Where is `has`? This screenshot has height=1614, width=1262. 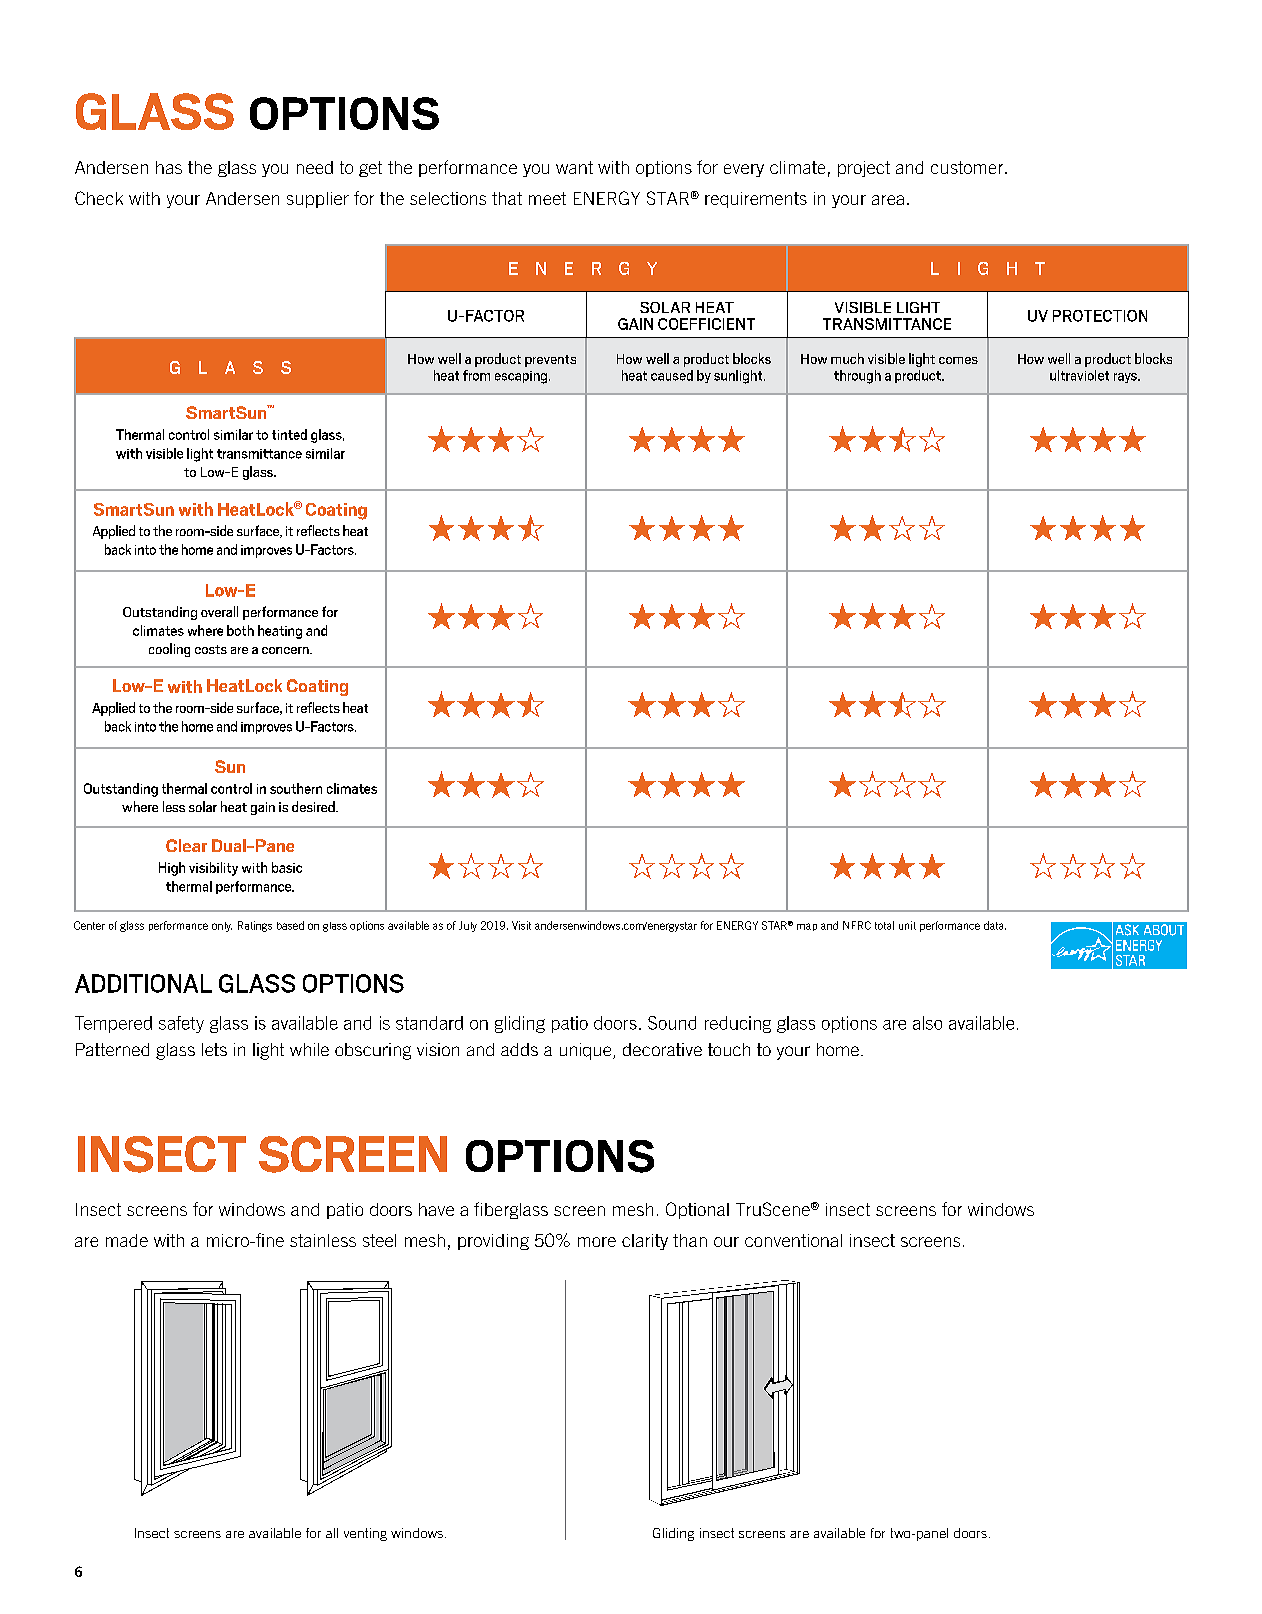
has is located at coordinates (169, 167).
